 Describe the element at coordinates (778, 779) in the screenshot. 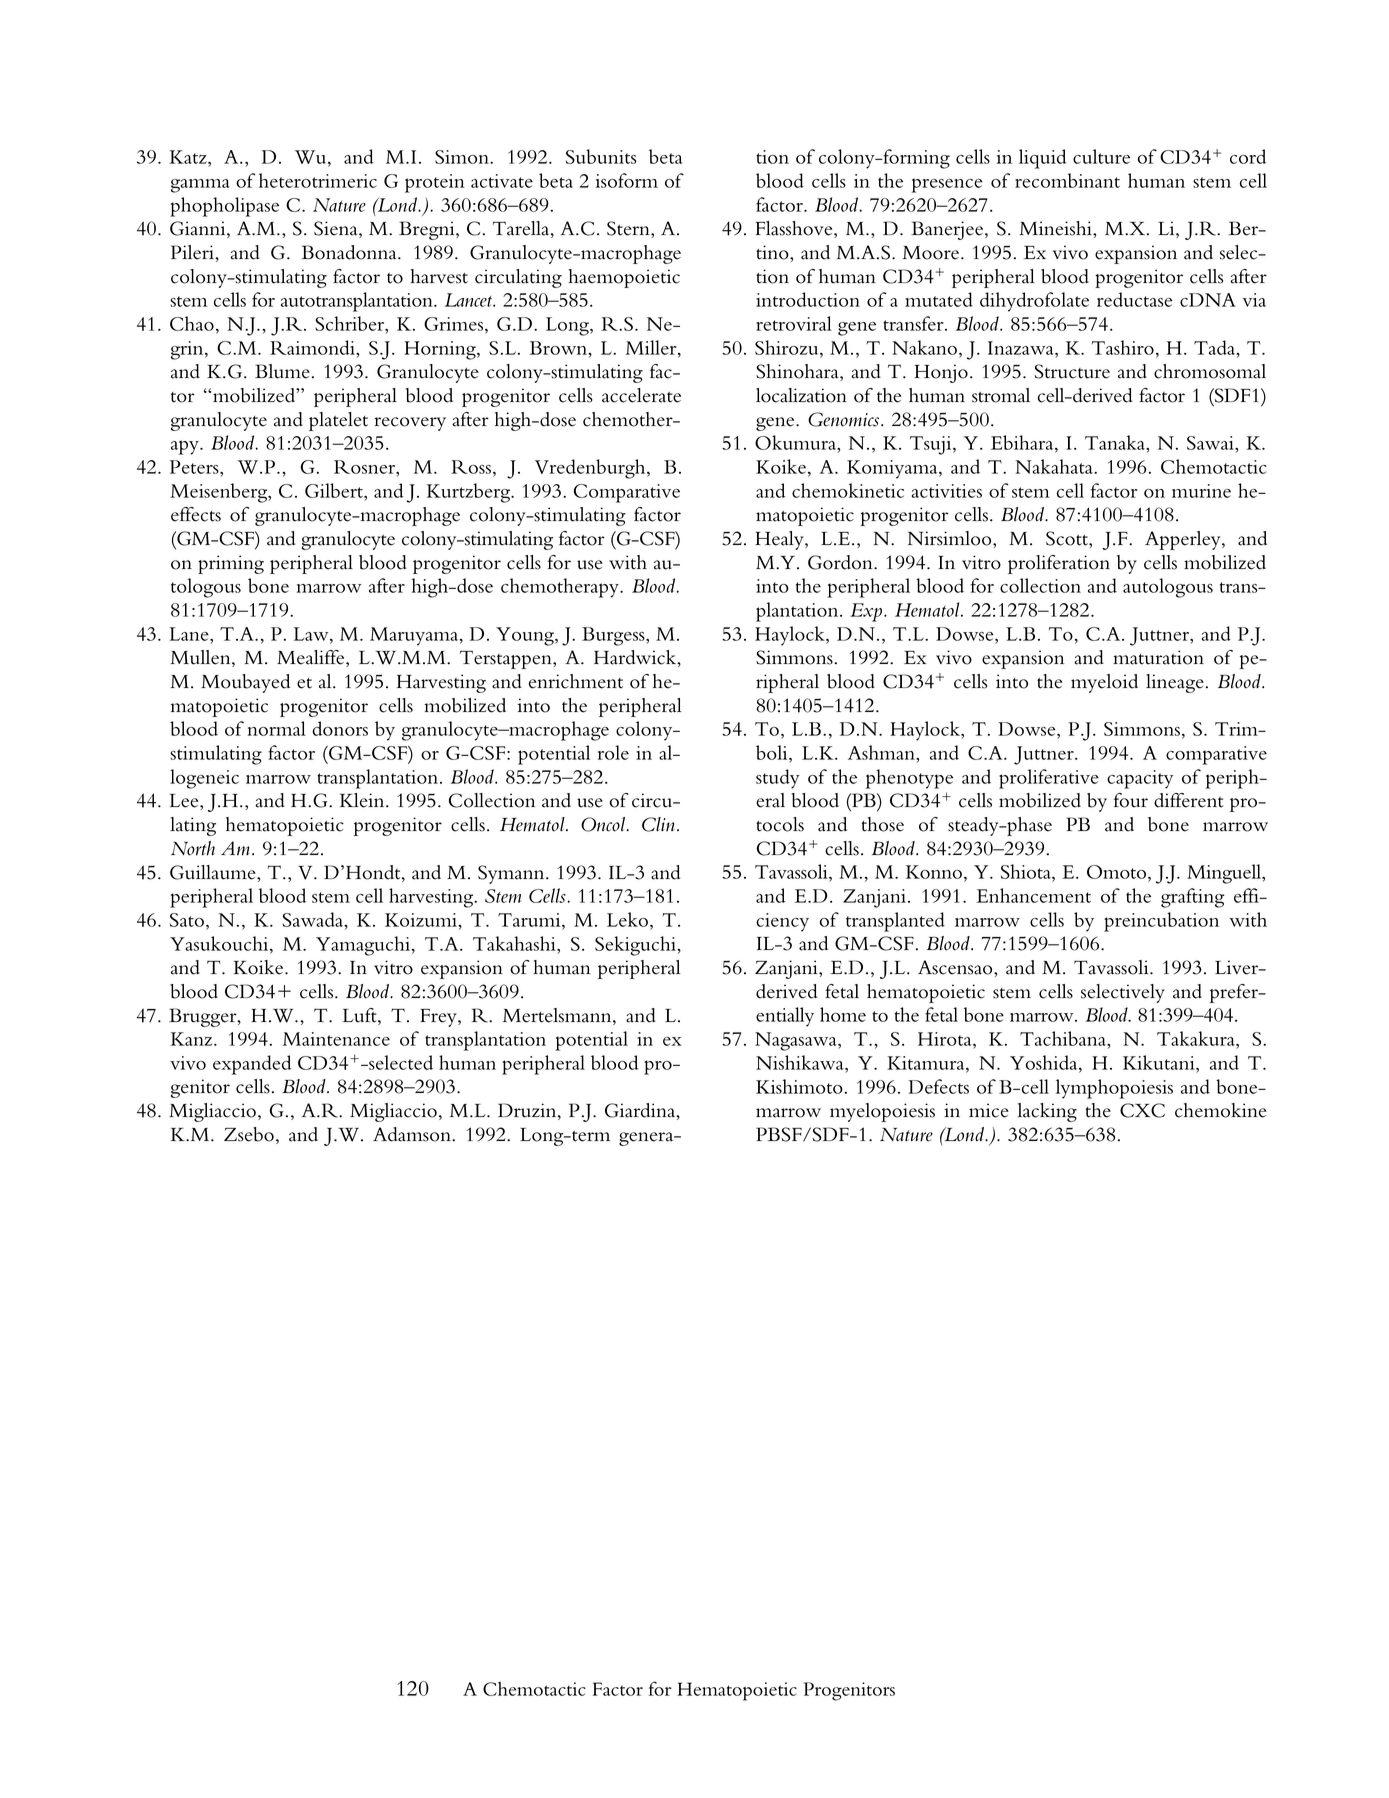

I see `study` at that location.
